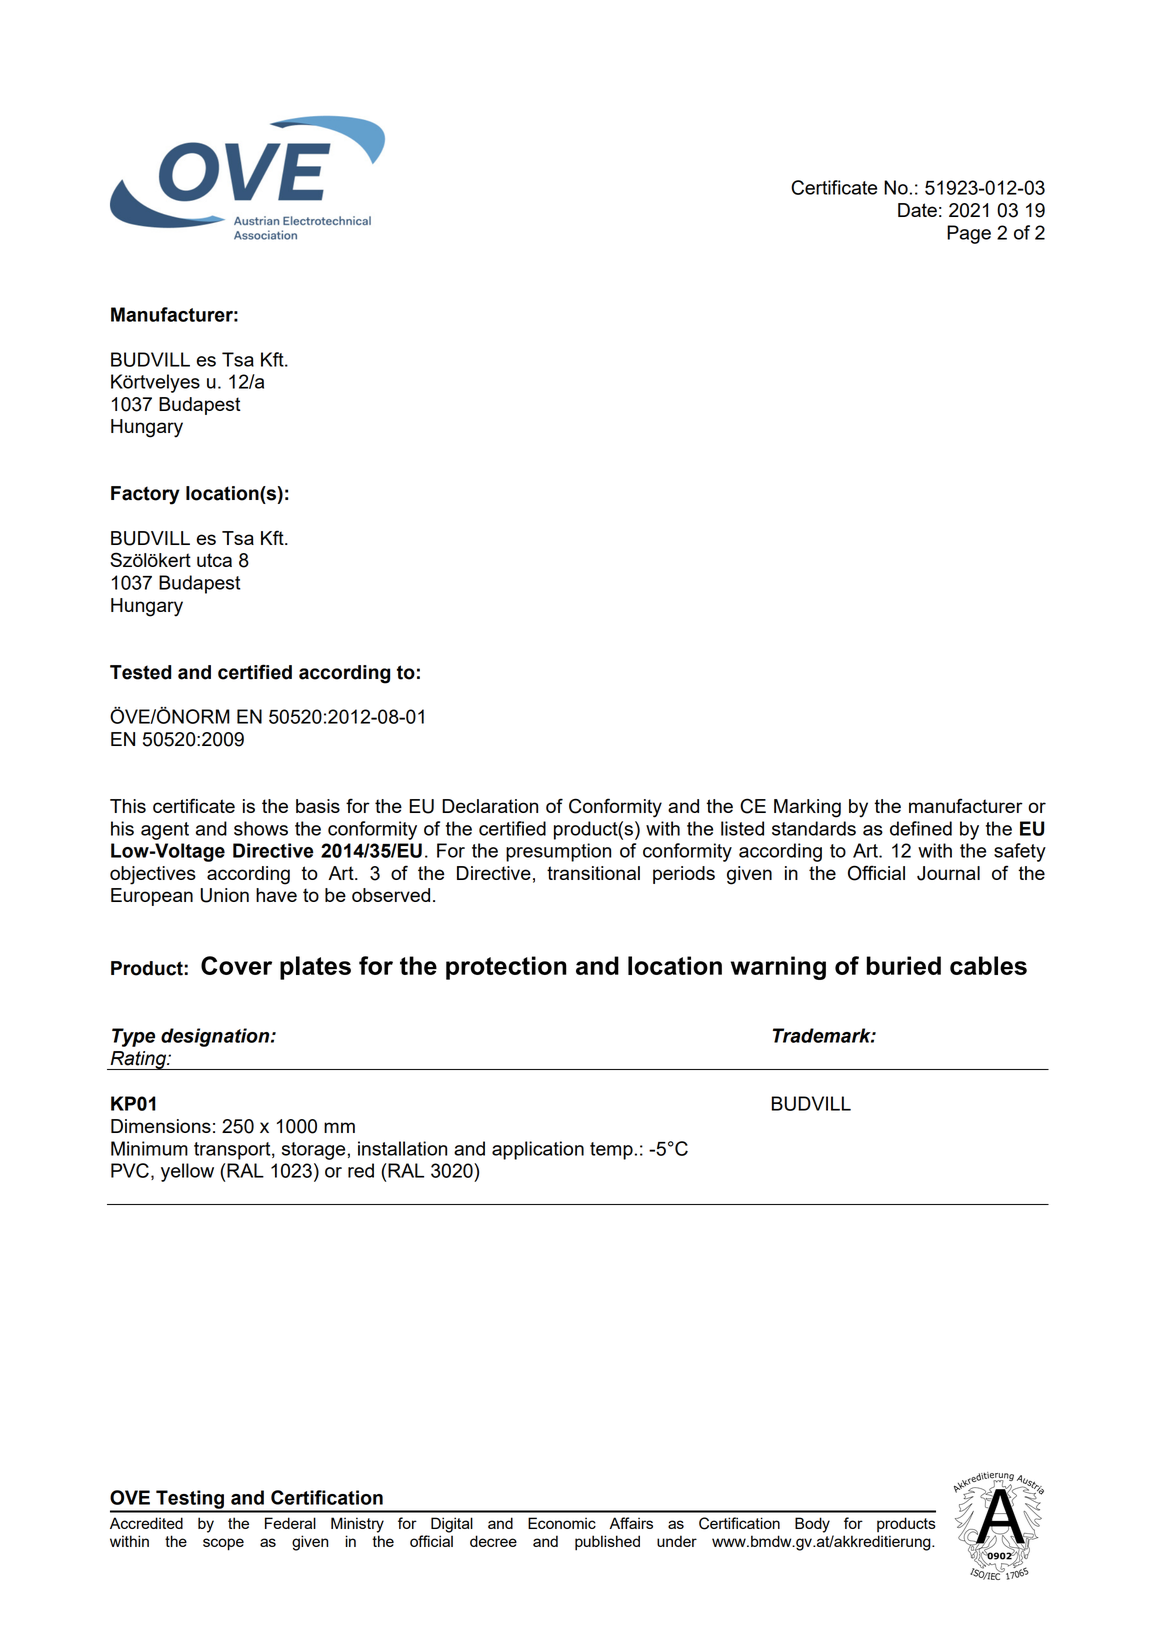 The image size is (1156, 1635). What do you see at coordinates (490, 806) in the screenshot?
I see `Declaration` at bounding box center [490, 806].
